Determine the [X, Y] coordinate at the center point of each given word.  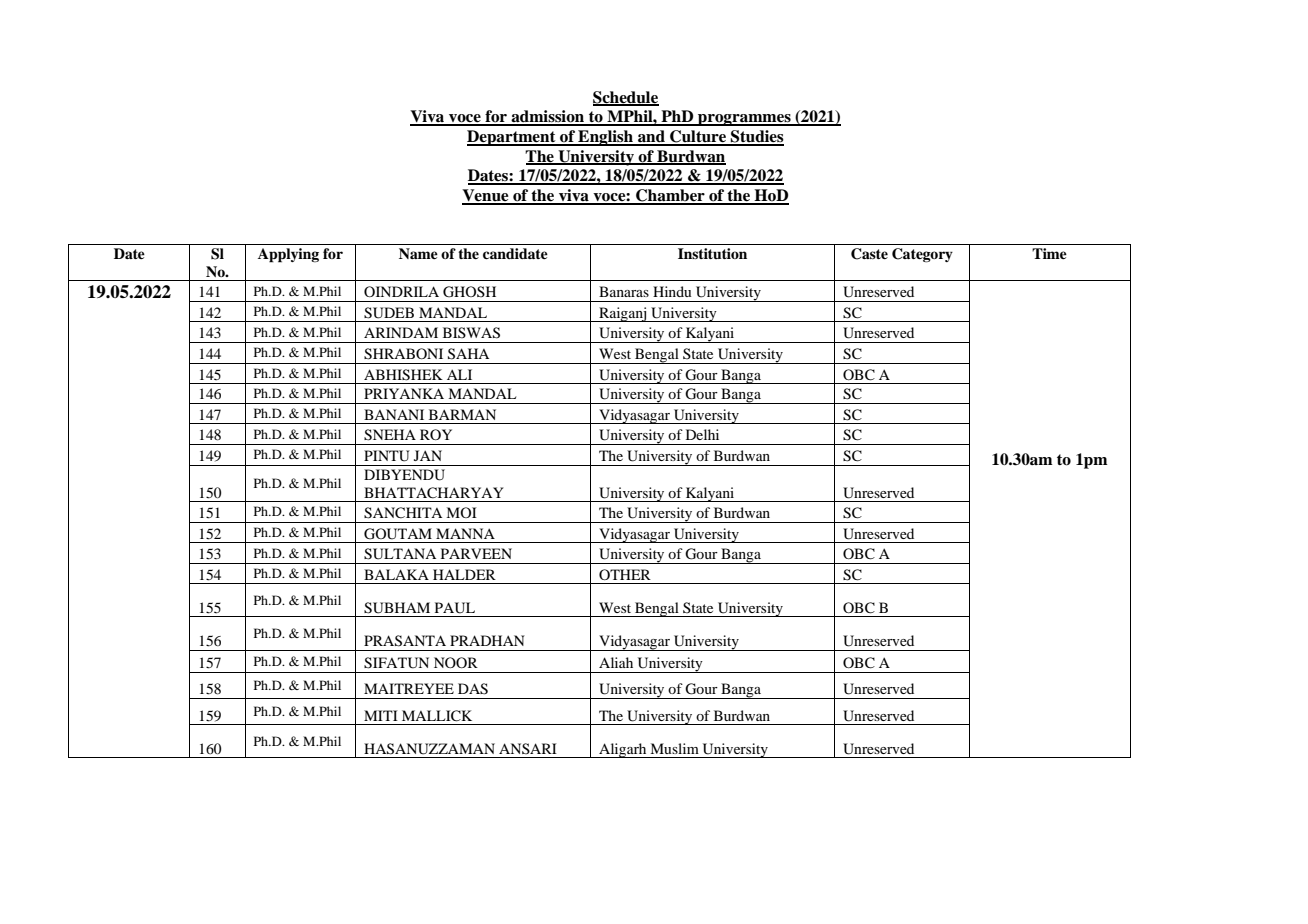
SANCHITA [403, 513]
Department [512, 138]
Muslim [674, 748]
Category [922, 255]
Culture [698, 137]
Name [418, 253]
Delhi [702, 434]
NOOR [456, 662]
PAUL [455, 608]
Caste [869, 254]
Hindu [672, 291]
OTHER [625, 574]
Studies [756, 137]
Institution [712, 253]
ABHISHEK [403, 375]
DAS [473, 689]
